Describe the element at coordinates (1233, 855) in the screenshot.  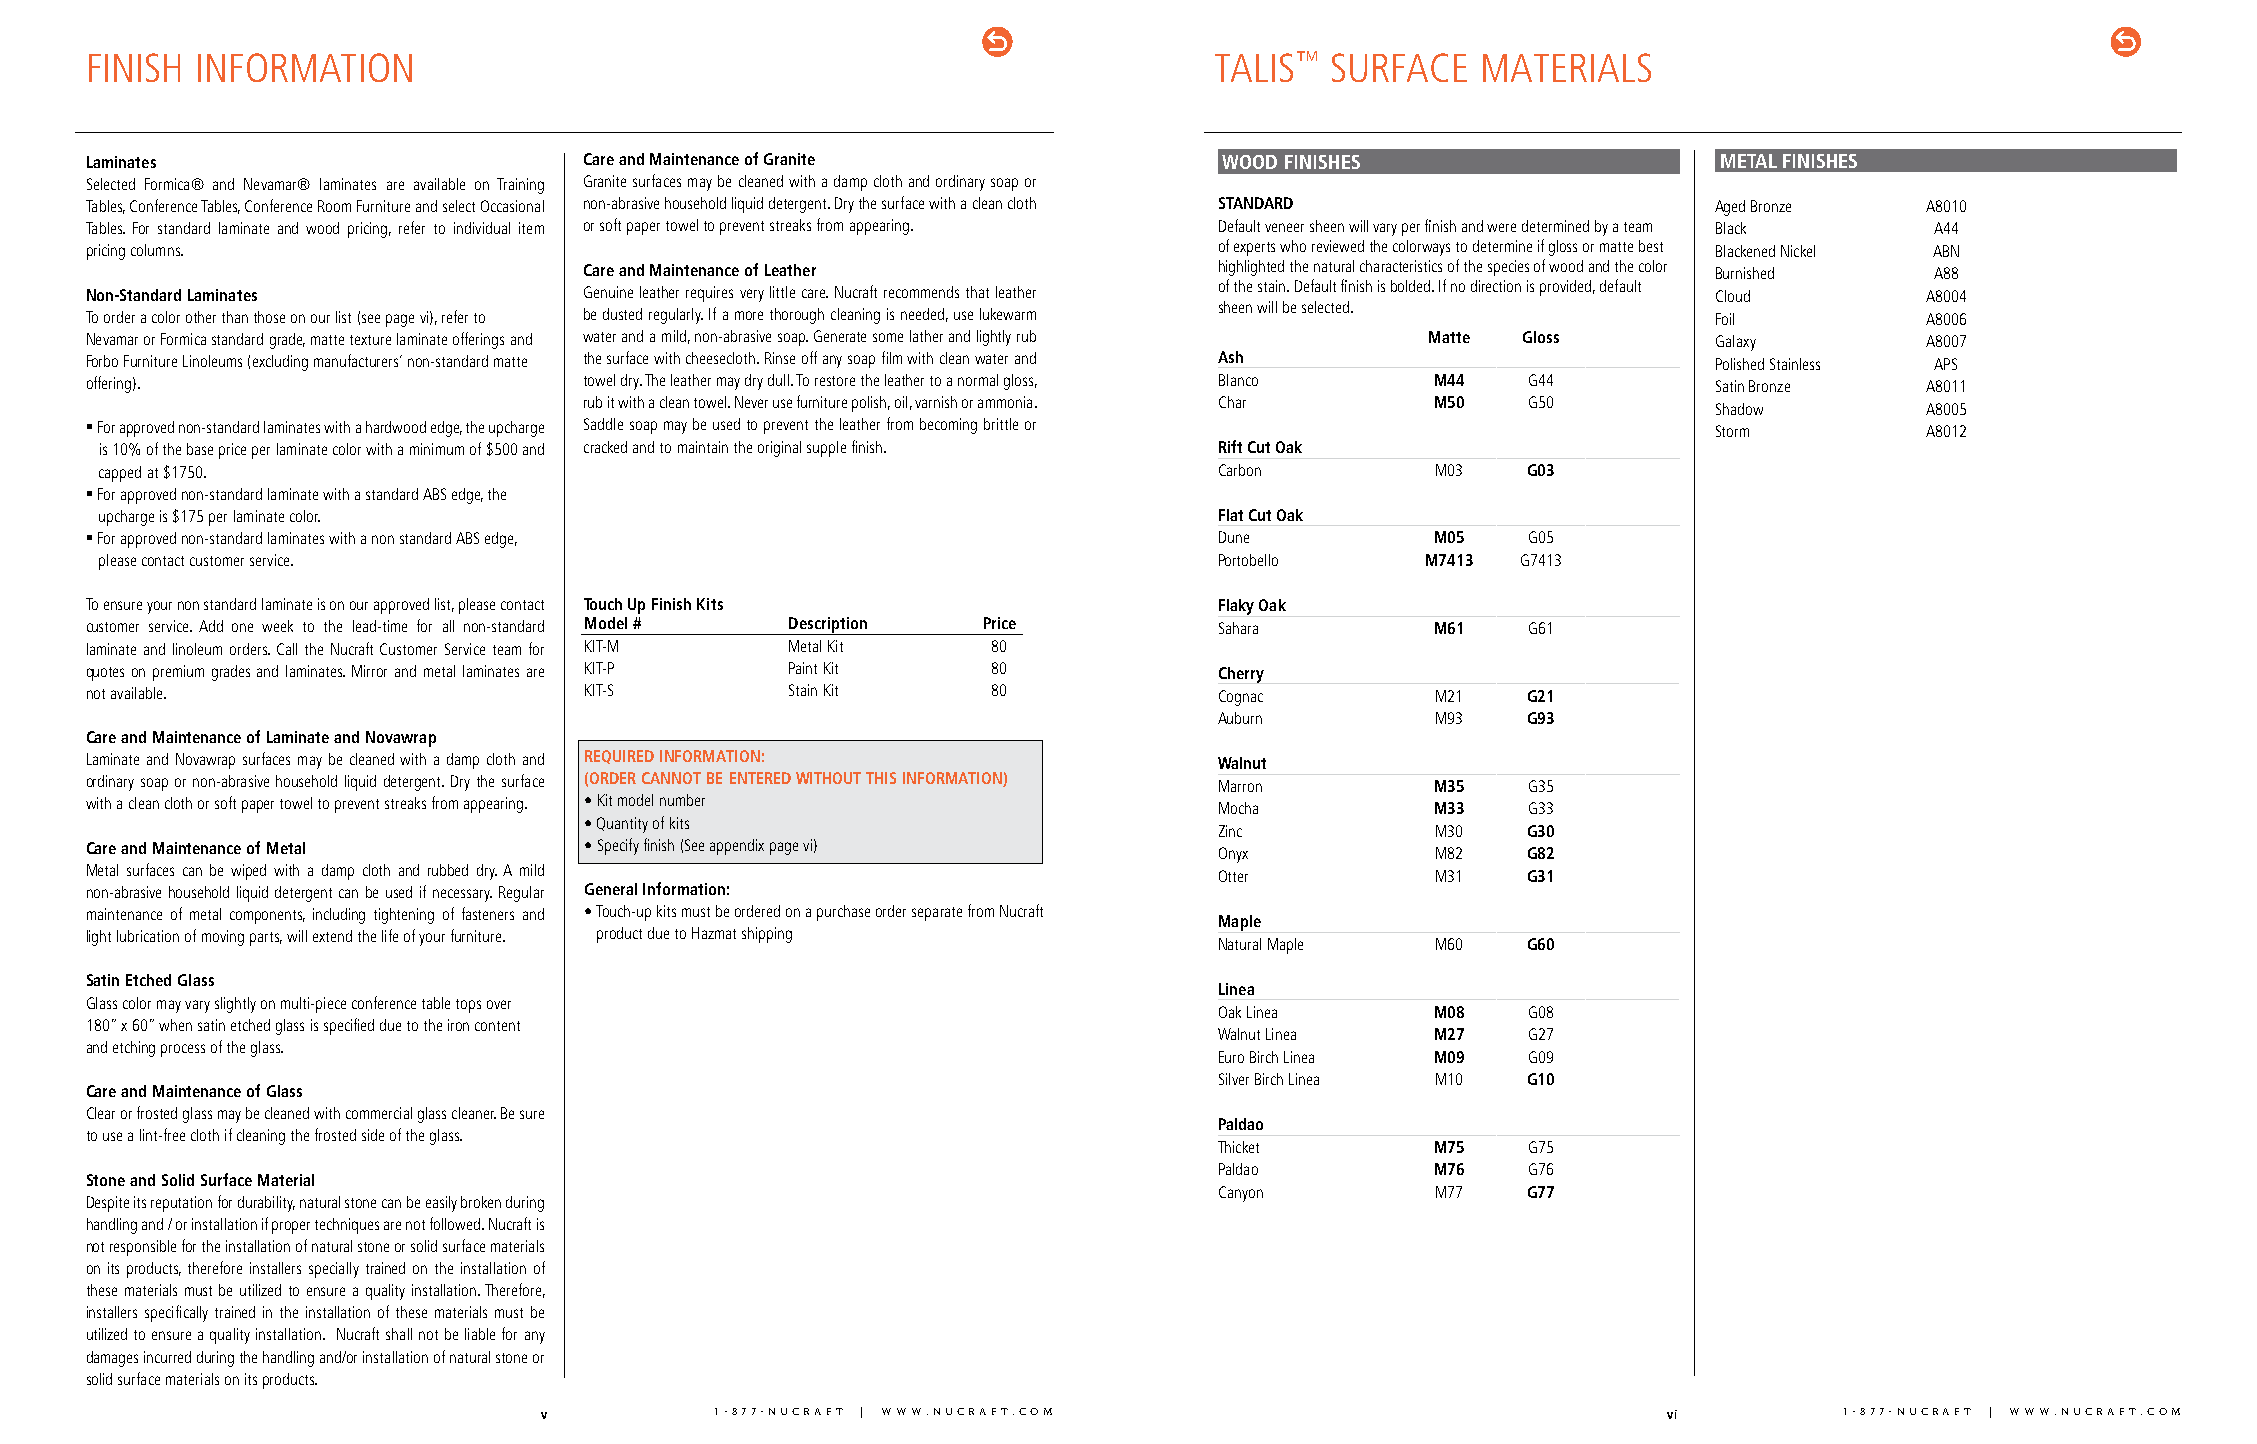
I see `Onyx` at that location.
